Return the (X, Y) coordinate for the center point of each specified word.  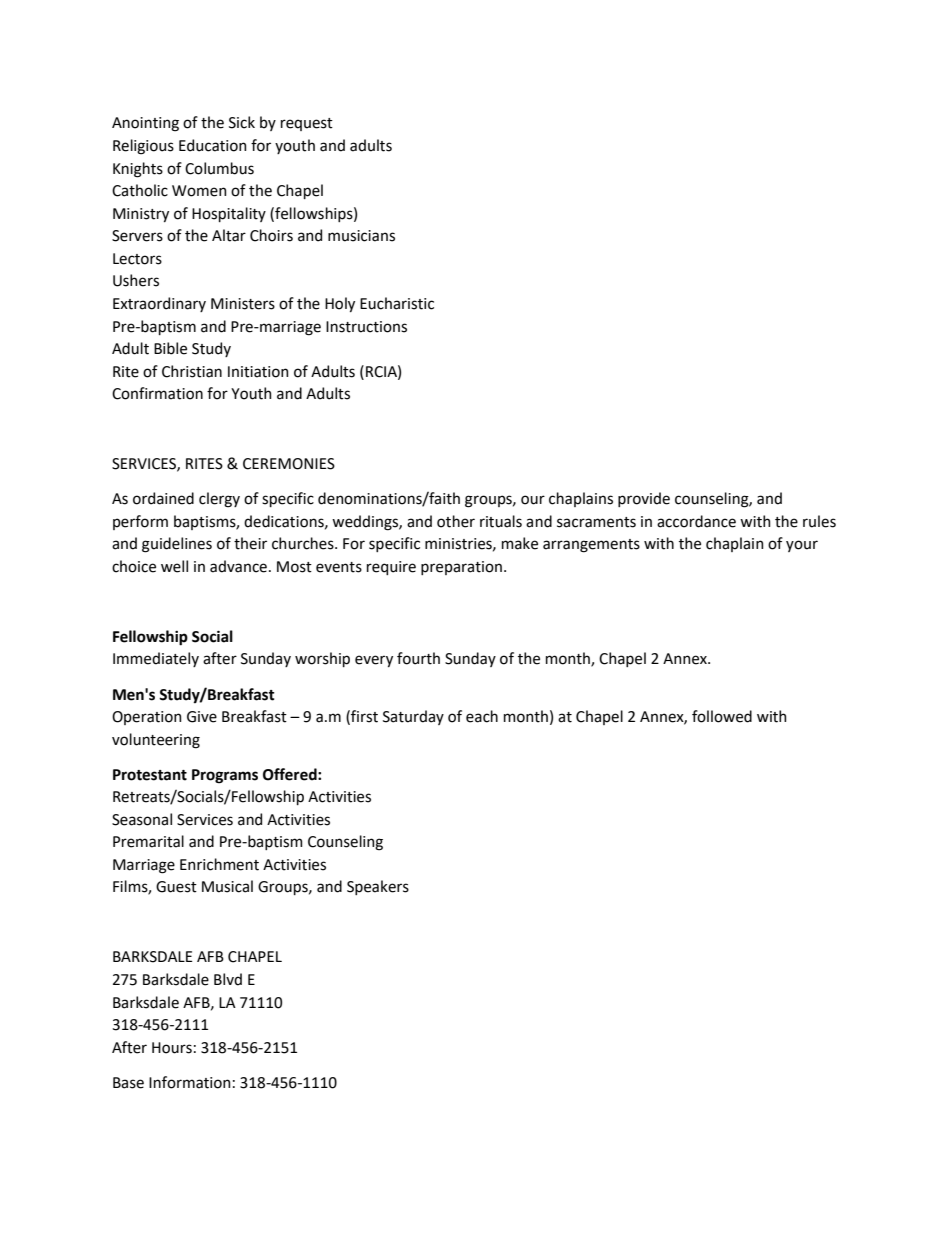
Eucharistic (397, 303)
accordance (696, 521)
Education (213, 145)
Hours (172, 1048)
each (482, 716)
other (456, 521)
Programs (225, 776)
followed (722, 716)
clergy (219, 500)
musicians (361, 236)
